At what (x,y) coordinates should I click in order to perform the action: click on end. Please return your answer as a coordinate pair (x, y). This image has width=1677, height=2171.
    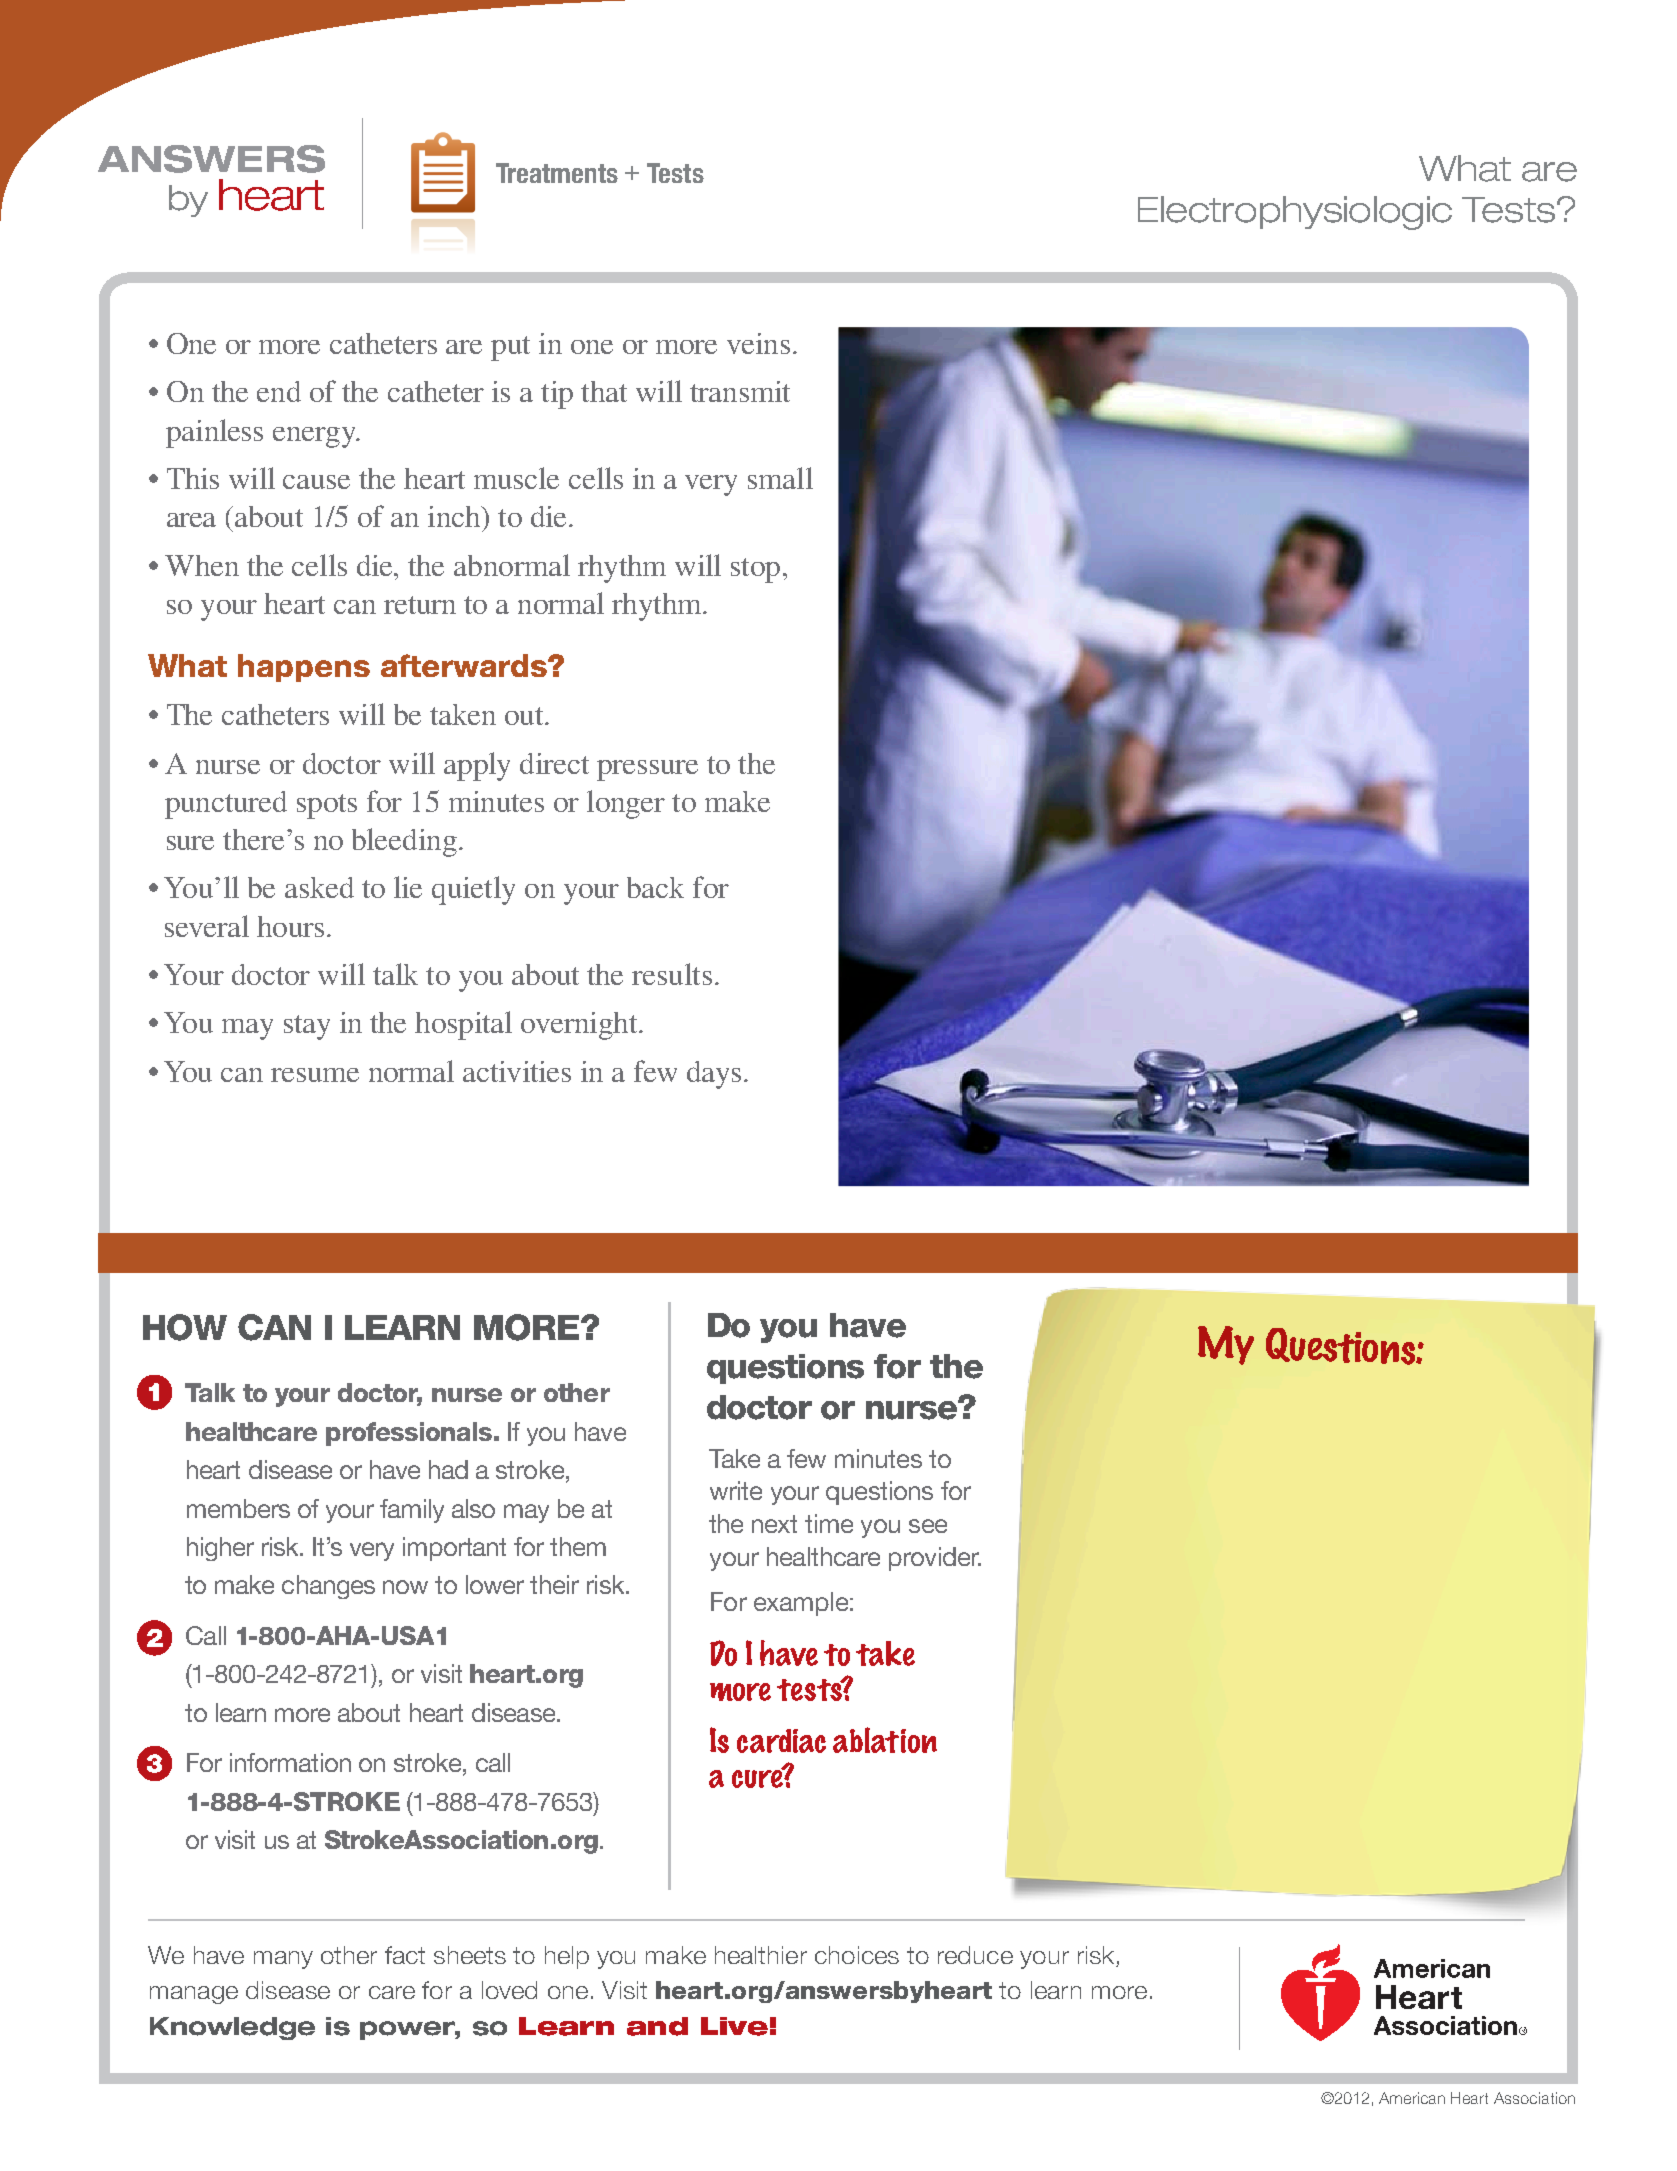
    Looking at the image, I should click on (279, 391).
